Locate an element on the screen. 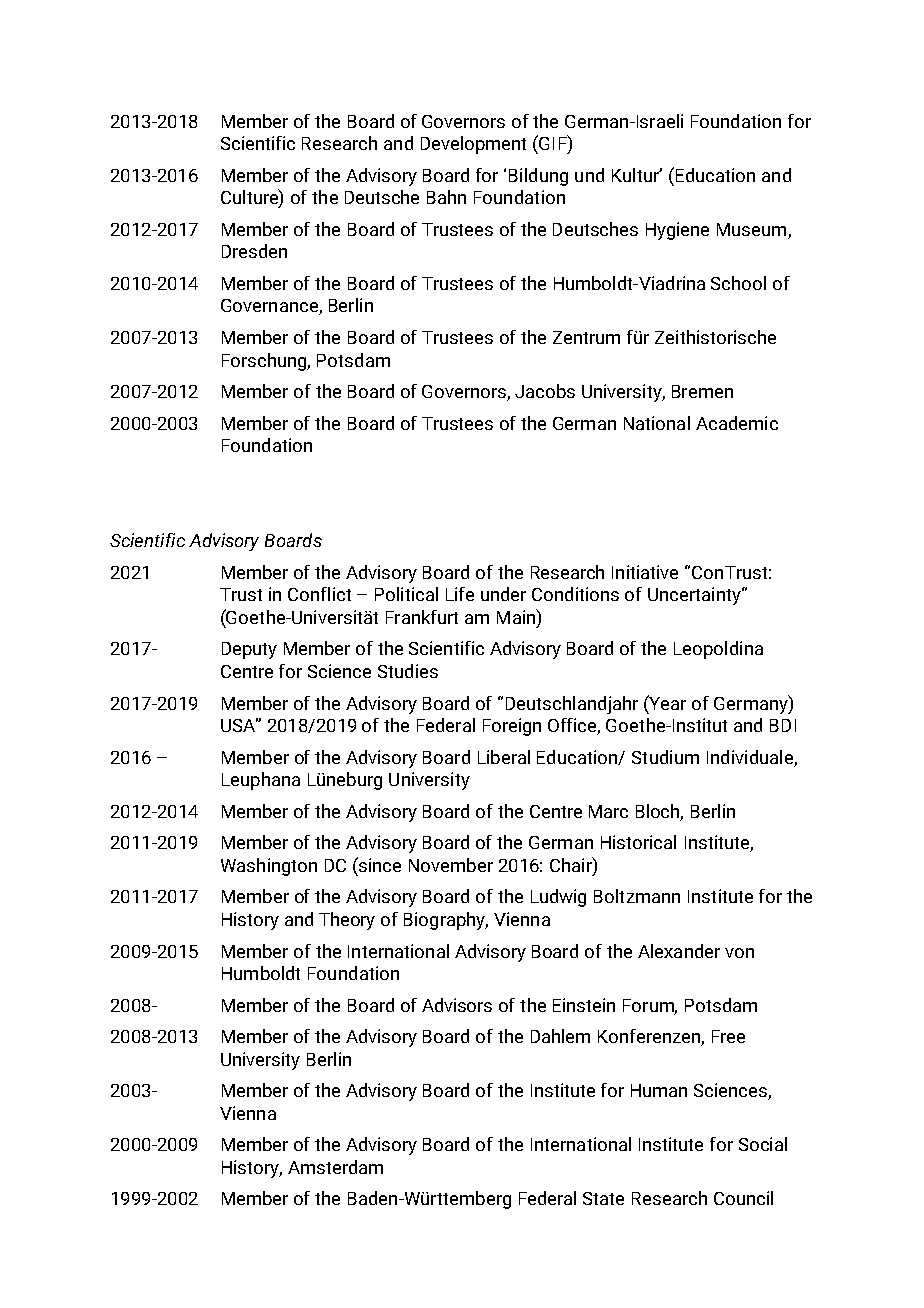 The height and width of the screenshot is (1308, 924). Liberal is located at coordinates (504, 757).
